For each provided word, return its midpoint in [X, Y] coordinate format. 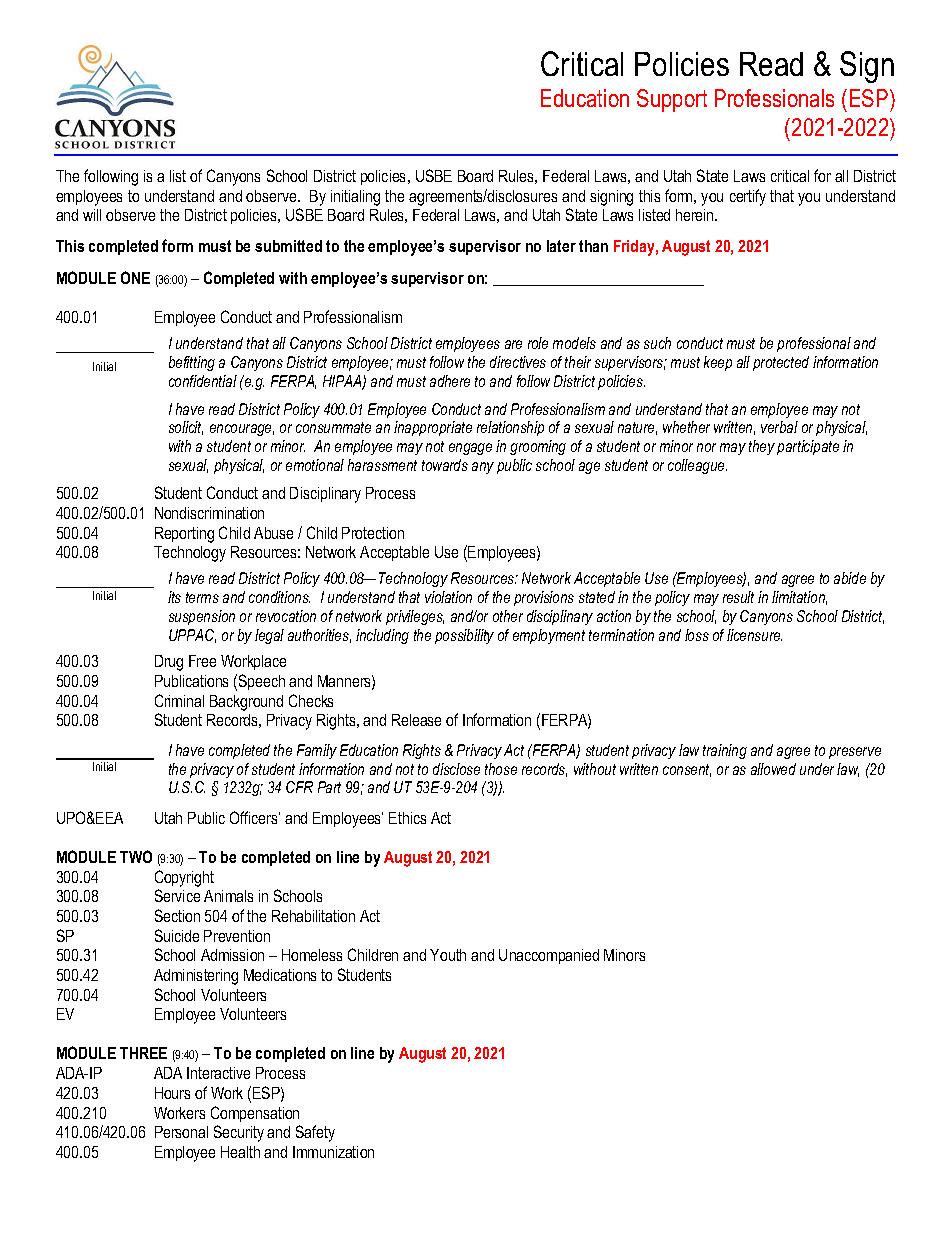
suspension [202, 617]
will [92, 215]
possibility [464, 636]
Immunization [333, 1152]
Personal [181, 1132]
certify [748, 197]
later [561, 246]
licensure [754, 635]
